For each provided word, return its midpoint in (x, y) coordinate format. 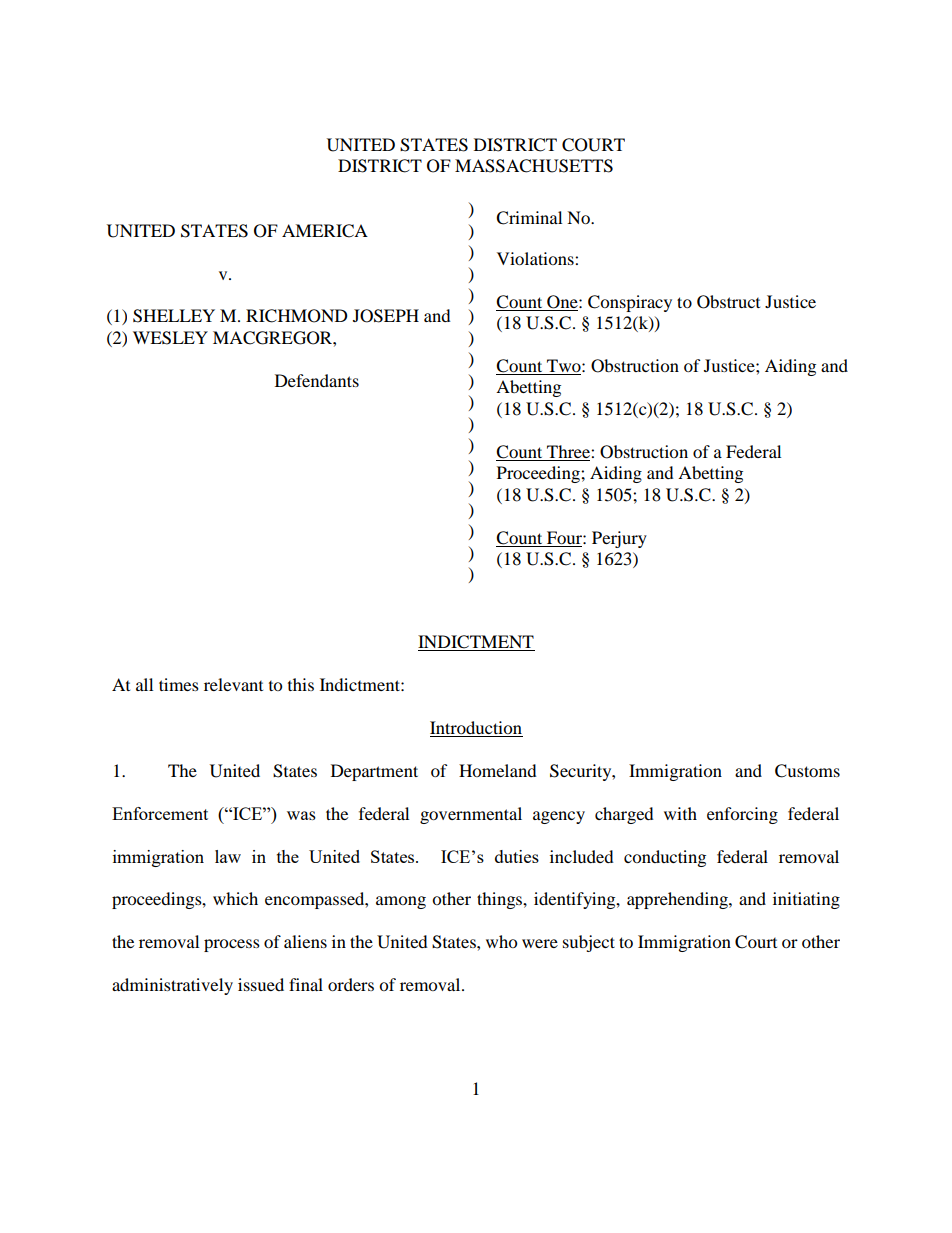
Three (568, 453)
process (232, 945)
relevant (233, 684)
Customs (807, 771)
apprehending (678, 900)
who (501, 941)
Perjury (619, 539)
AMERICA (325, 231)
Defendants (317, 380)
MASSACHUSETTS (534, 166)
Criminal (529, 218)
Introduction (476, 727)
